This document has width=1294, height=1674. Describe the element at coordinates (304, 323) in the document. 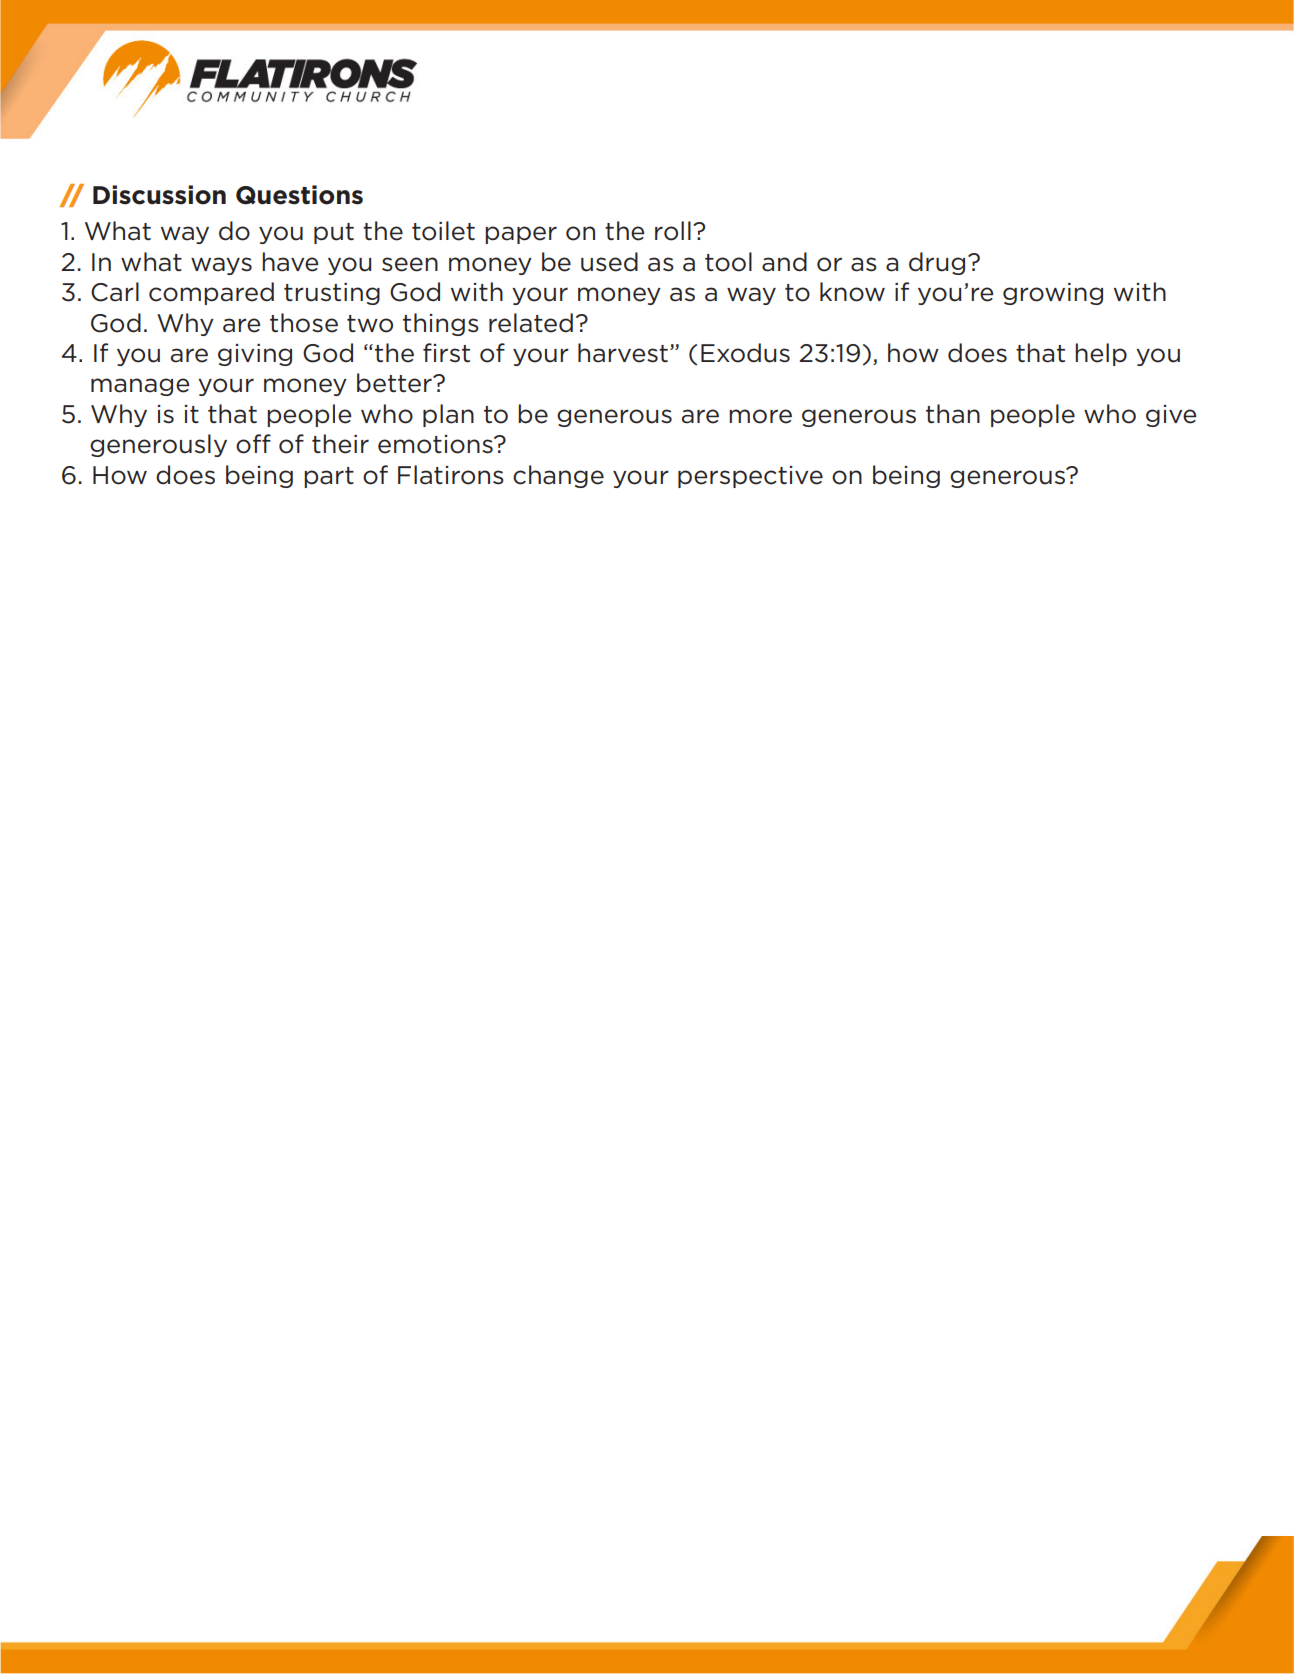

I see `those` at that location.
